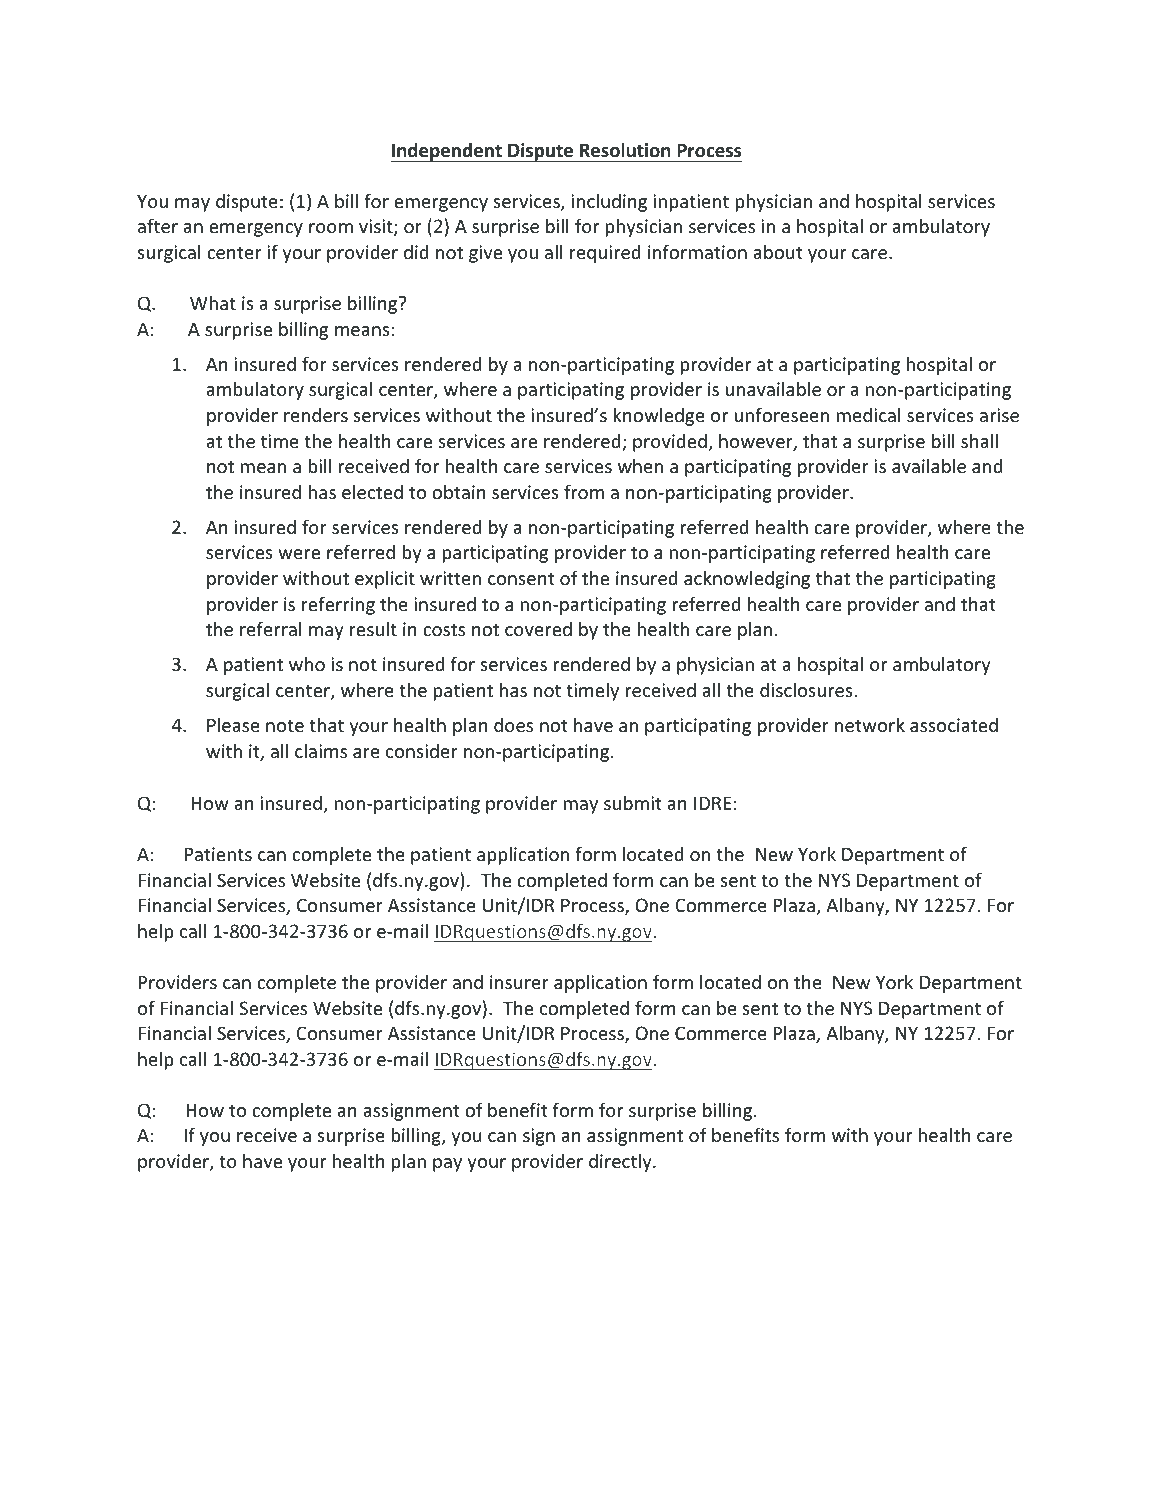  I want to click on claims, so click(321, 750).
